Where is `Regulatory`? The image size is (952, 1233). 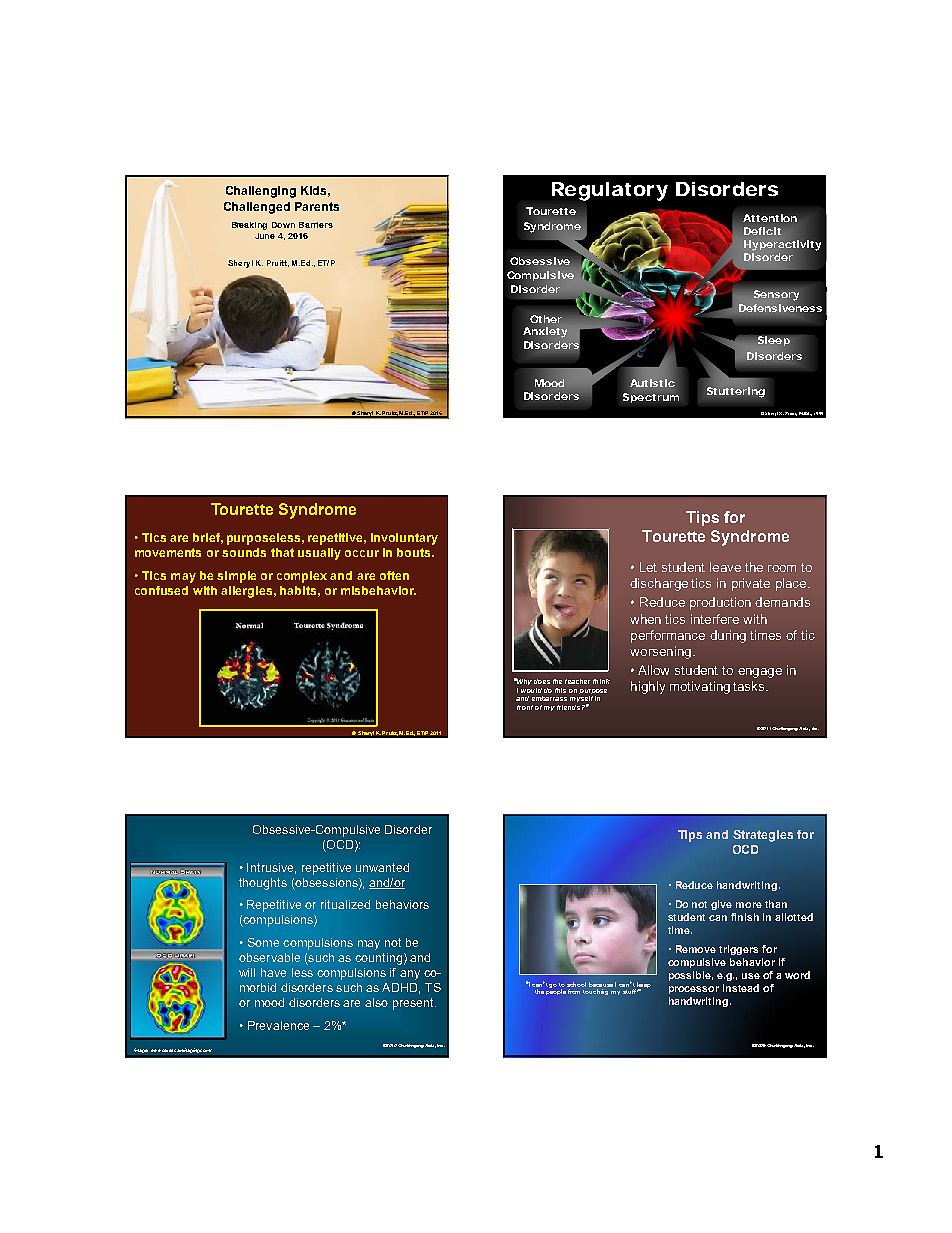 Regulatory is located at coordinates (610, 191).
